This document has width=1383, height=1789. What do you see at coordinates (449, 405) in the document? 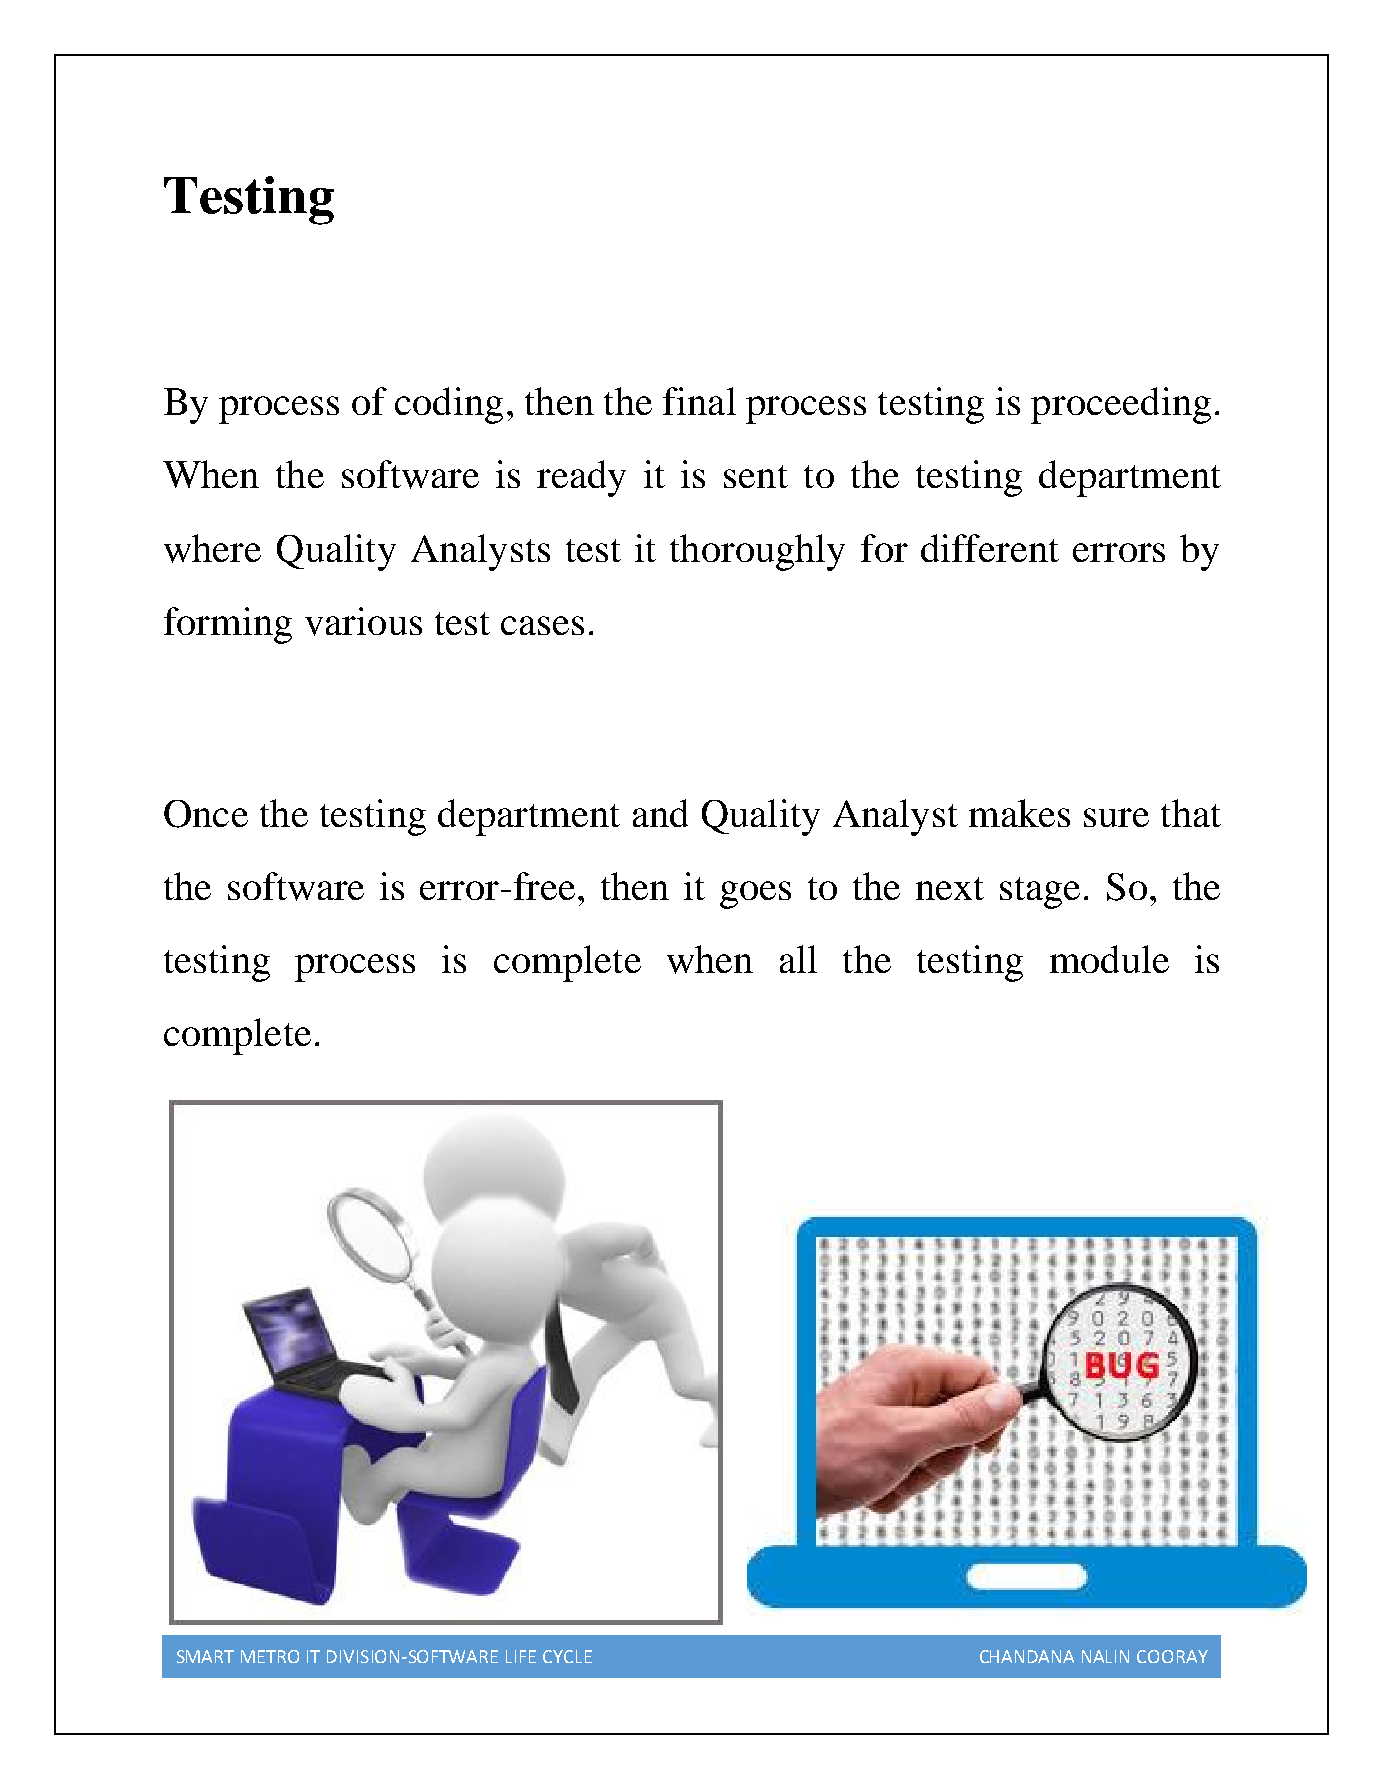
I see `coding` at bounding box center [449, 405].
